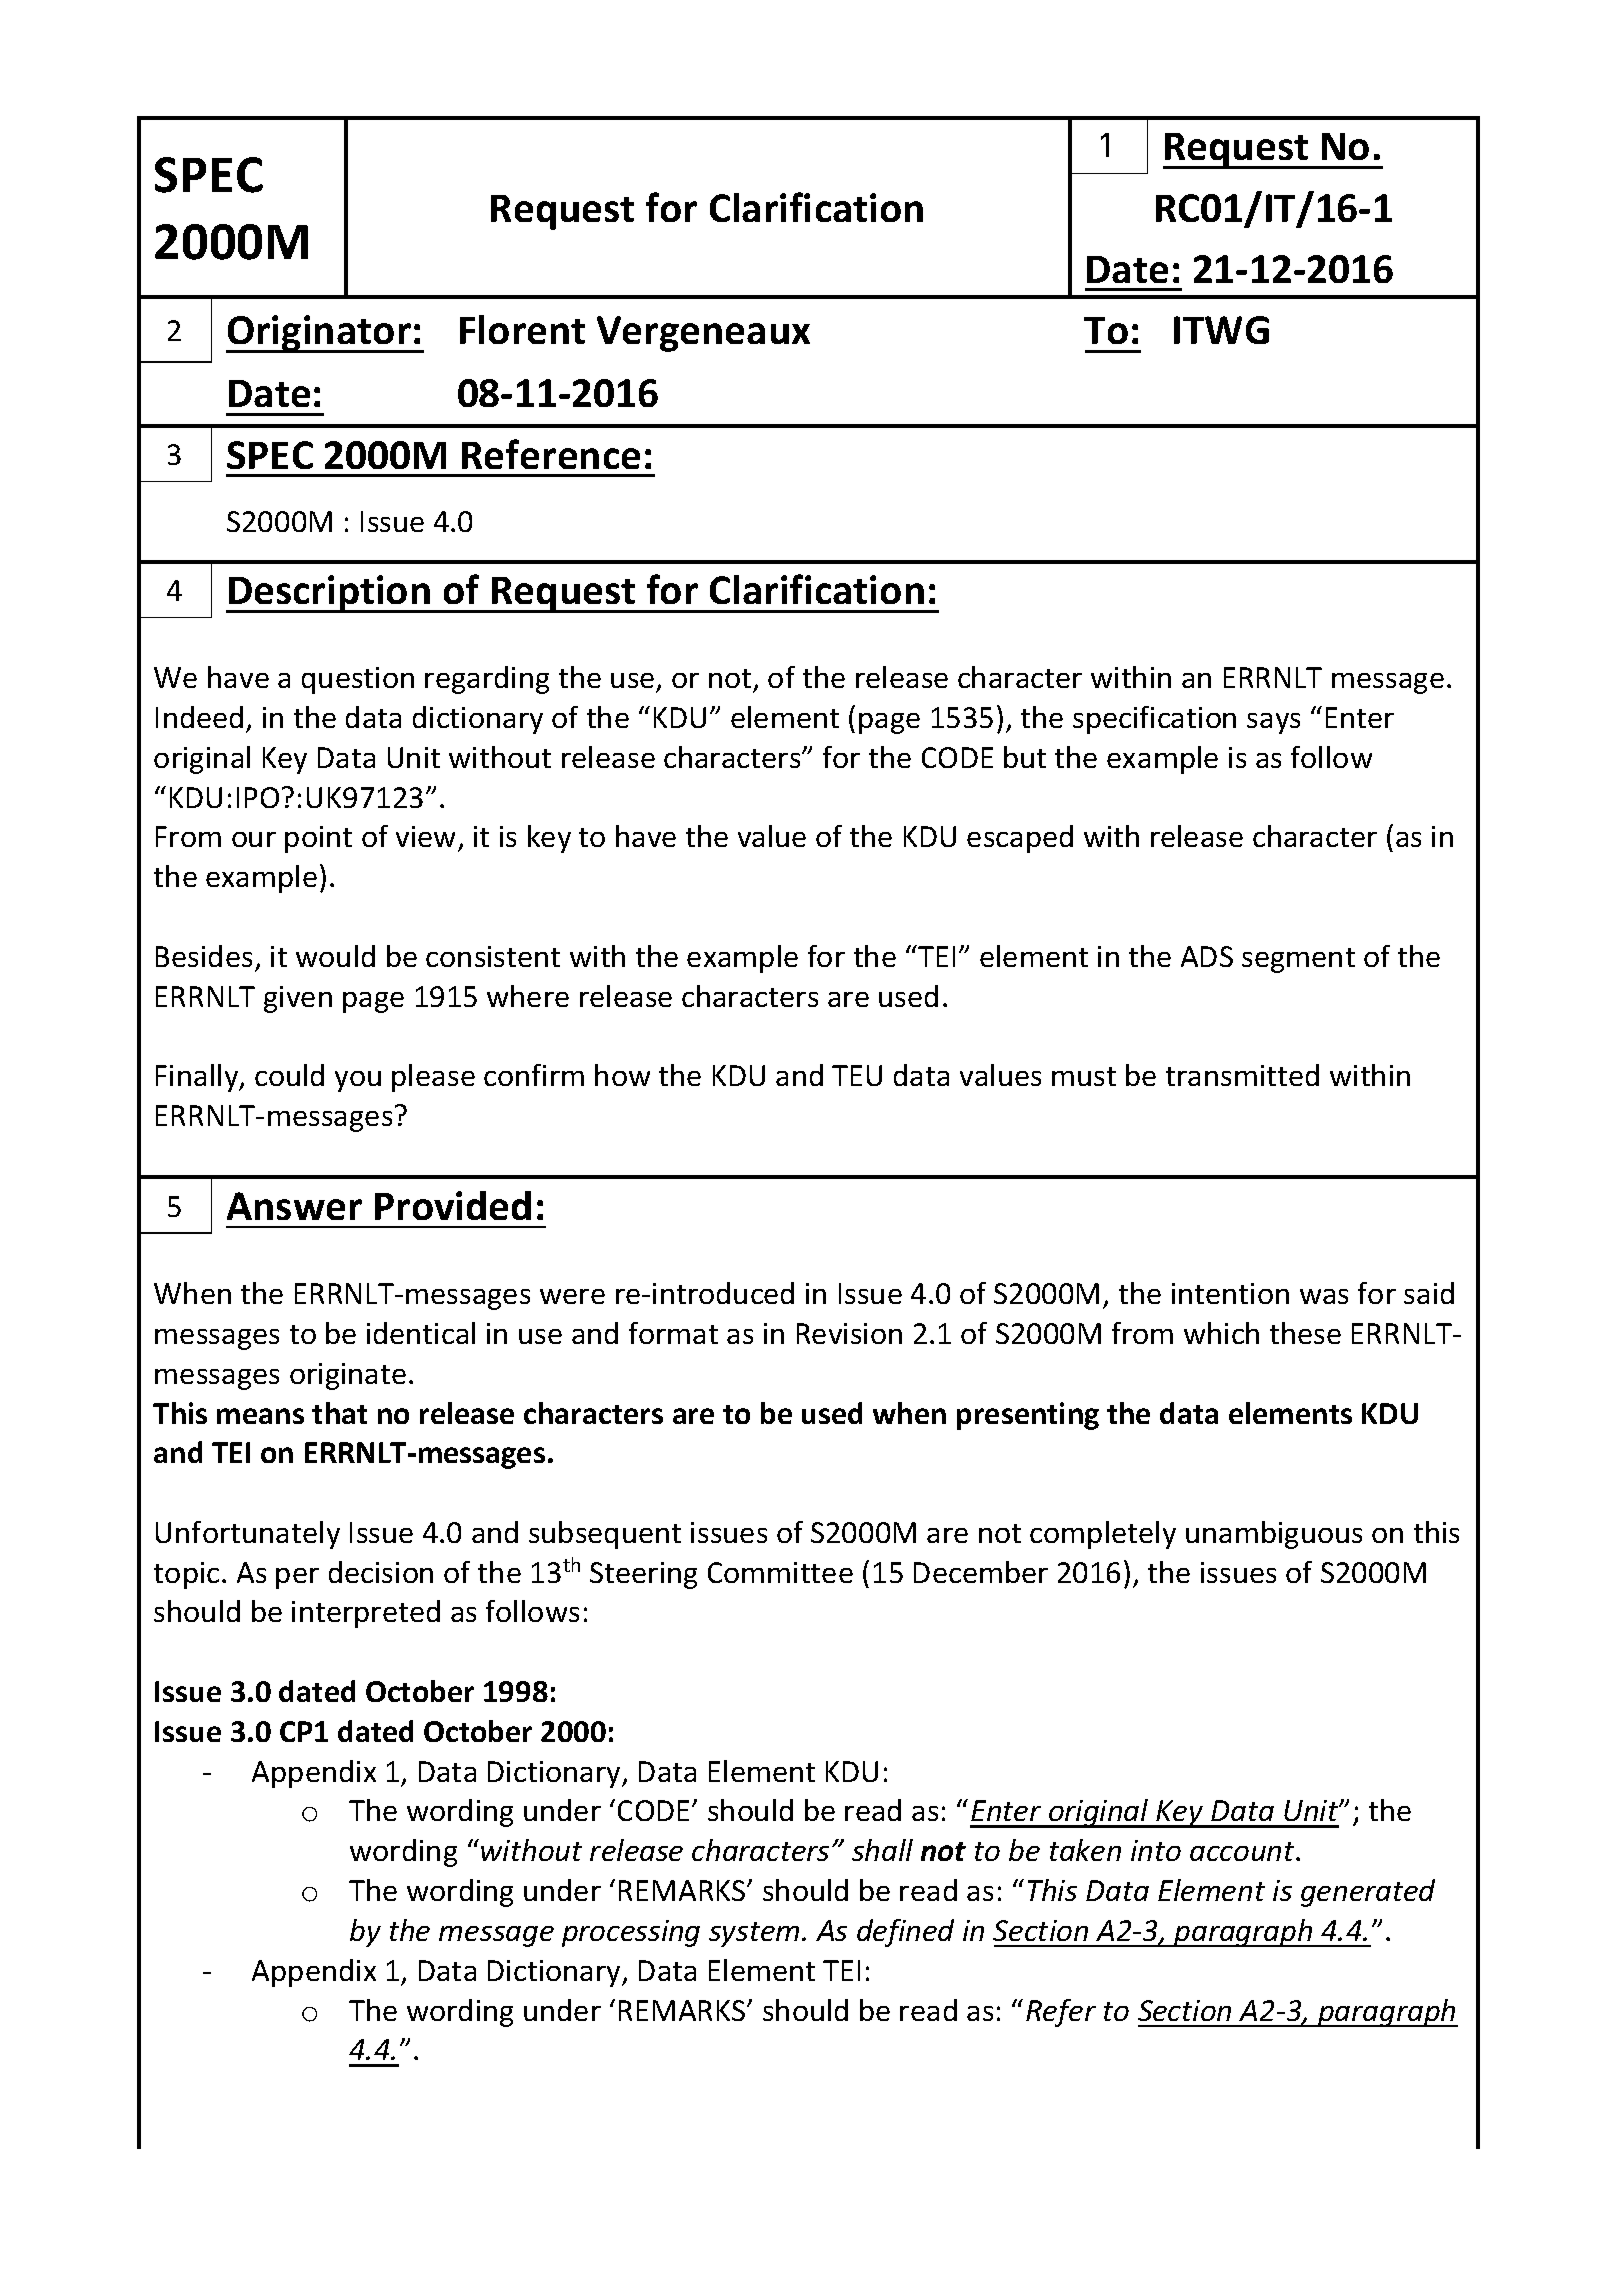  What do you see at coordinates (622, 1075) in the document?
I see `how` at bounding box center [622, 1075].
